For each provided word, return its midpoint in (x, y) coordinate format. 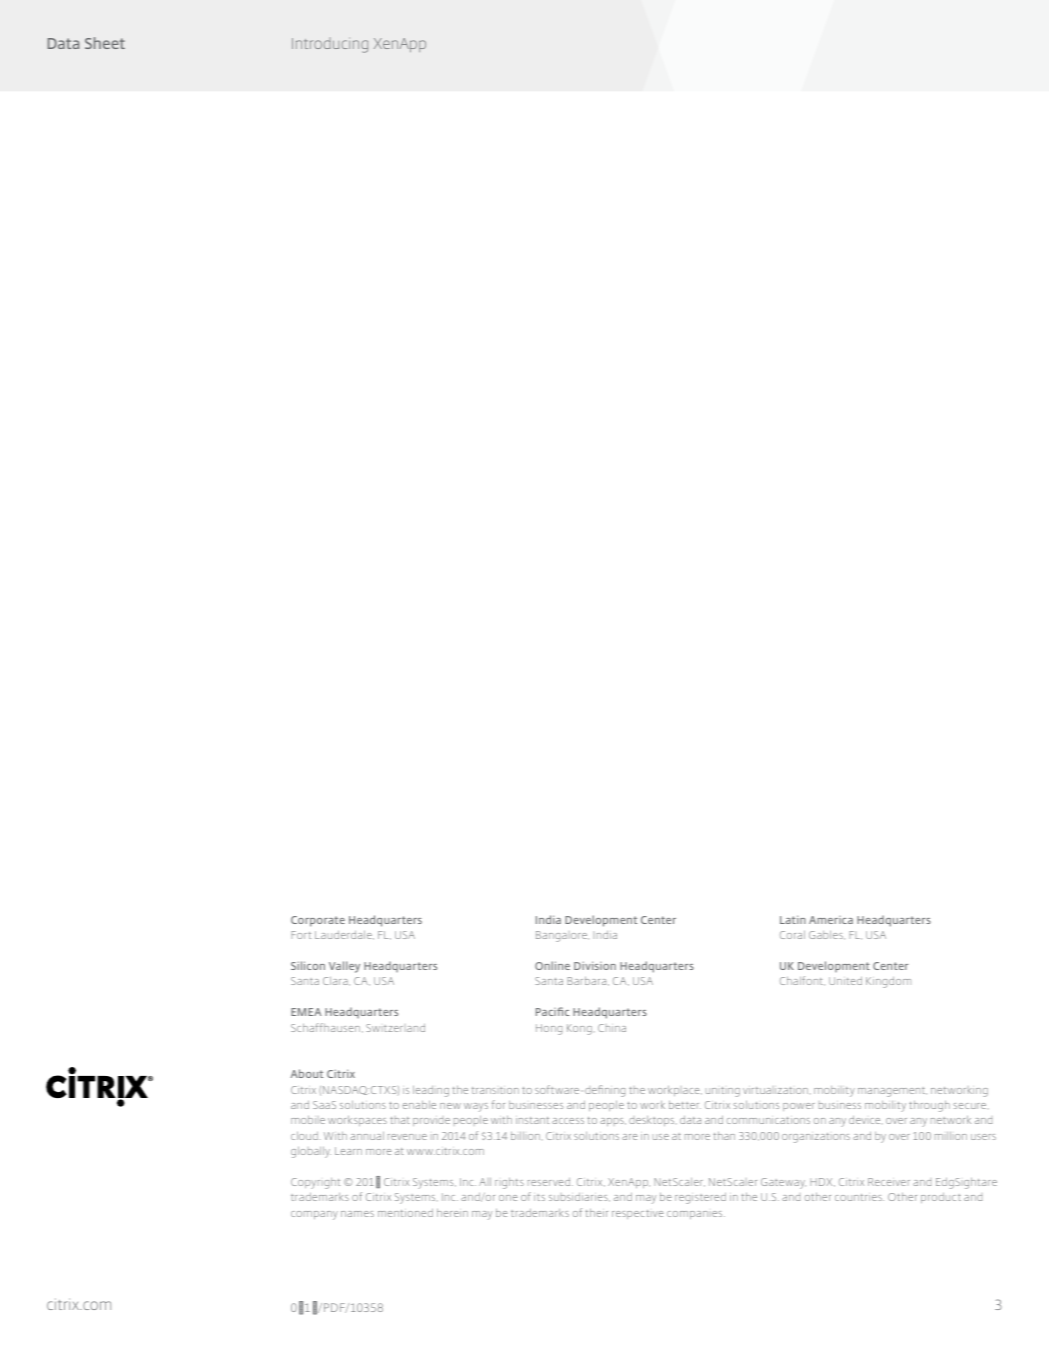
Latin (793, 919)
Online (552, 965)
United (845, 981)
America (831, 920)
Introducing (330, 45)
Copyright (315, 1183)
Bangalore (562, 936)
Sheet (105, 43)
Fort (301, 935)
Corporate (318, 921)
